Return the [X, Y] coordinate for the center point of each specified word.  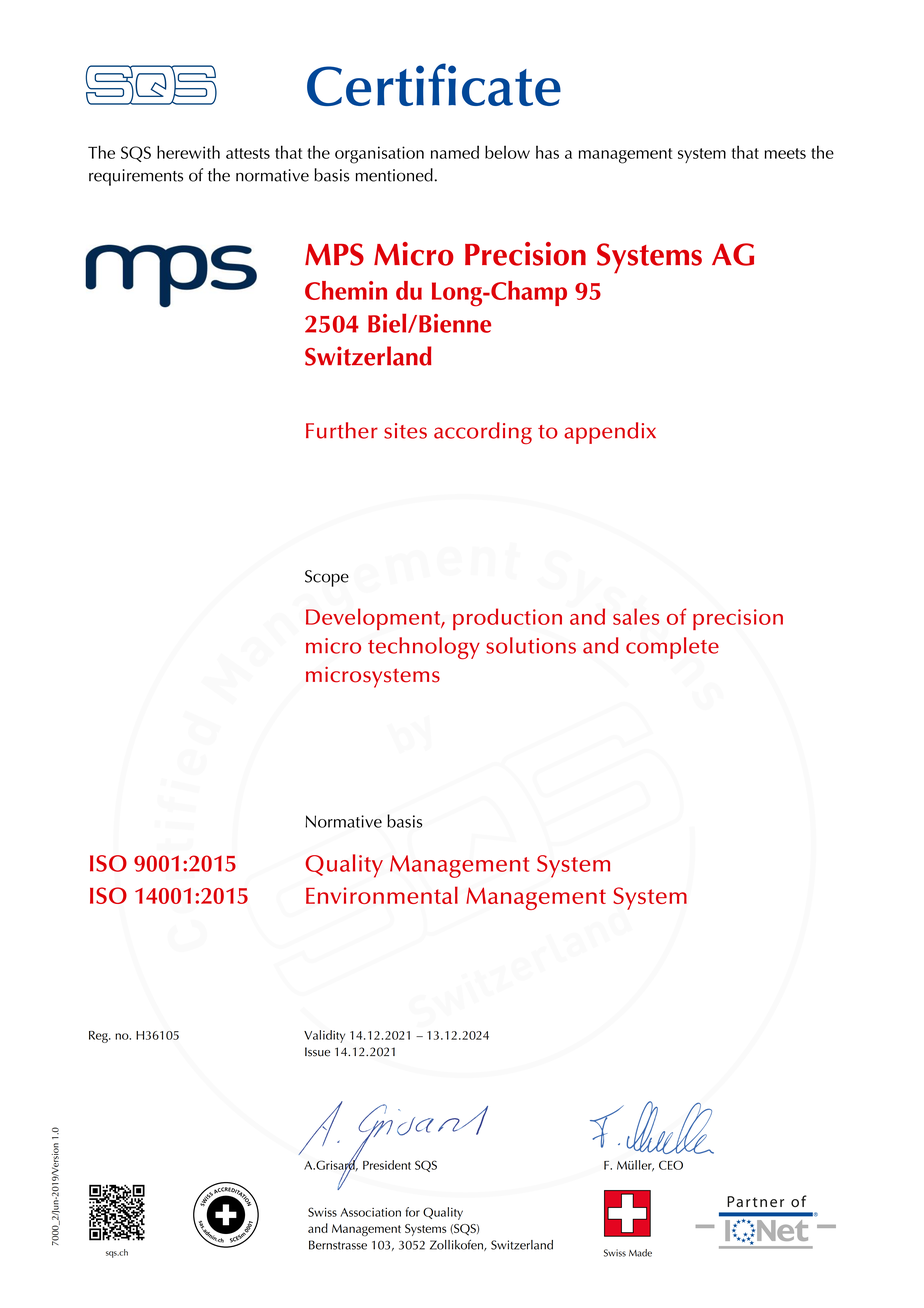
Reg [99, 1037]
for [413, 1212]
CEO [671, 1165]
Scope [327, 578]
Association [370, 1212]
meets [785, 153]
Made [640, 1253]
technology [424, 648]
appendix [610, 433]
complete [672, 648]
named [455, 152]
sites [405, 431]
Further [342, 430]
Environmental [382, 895]
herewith [188, 152]
